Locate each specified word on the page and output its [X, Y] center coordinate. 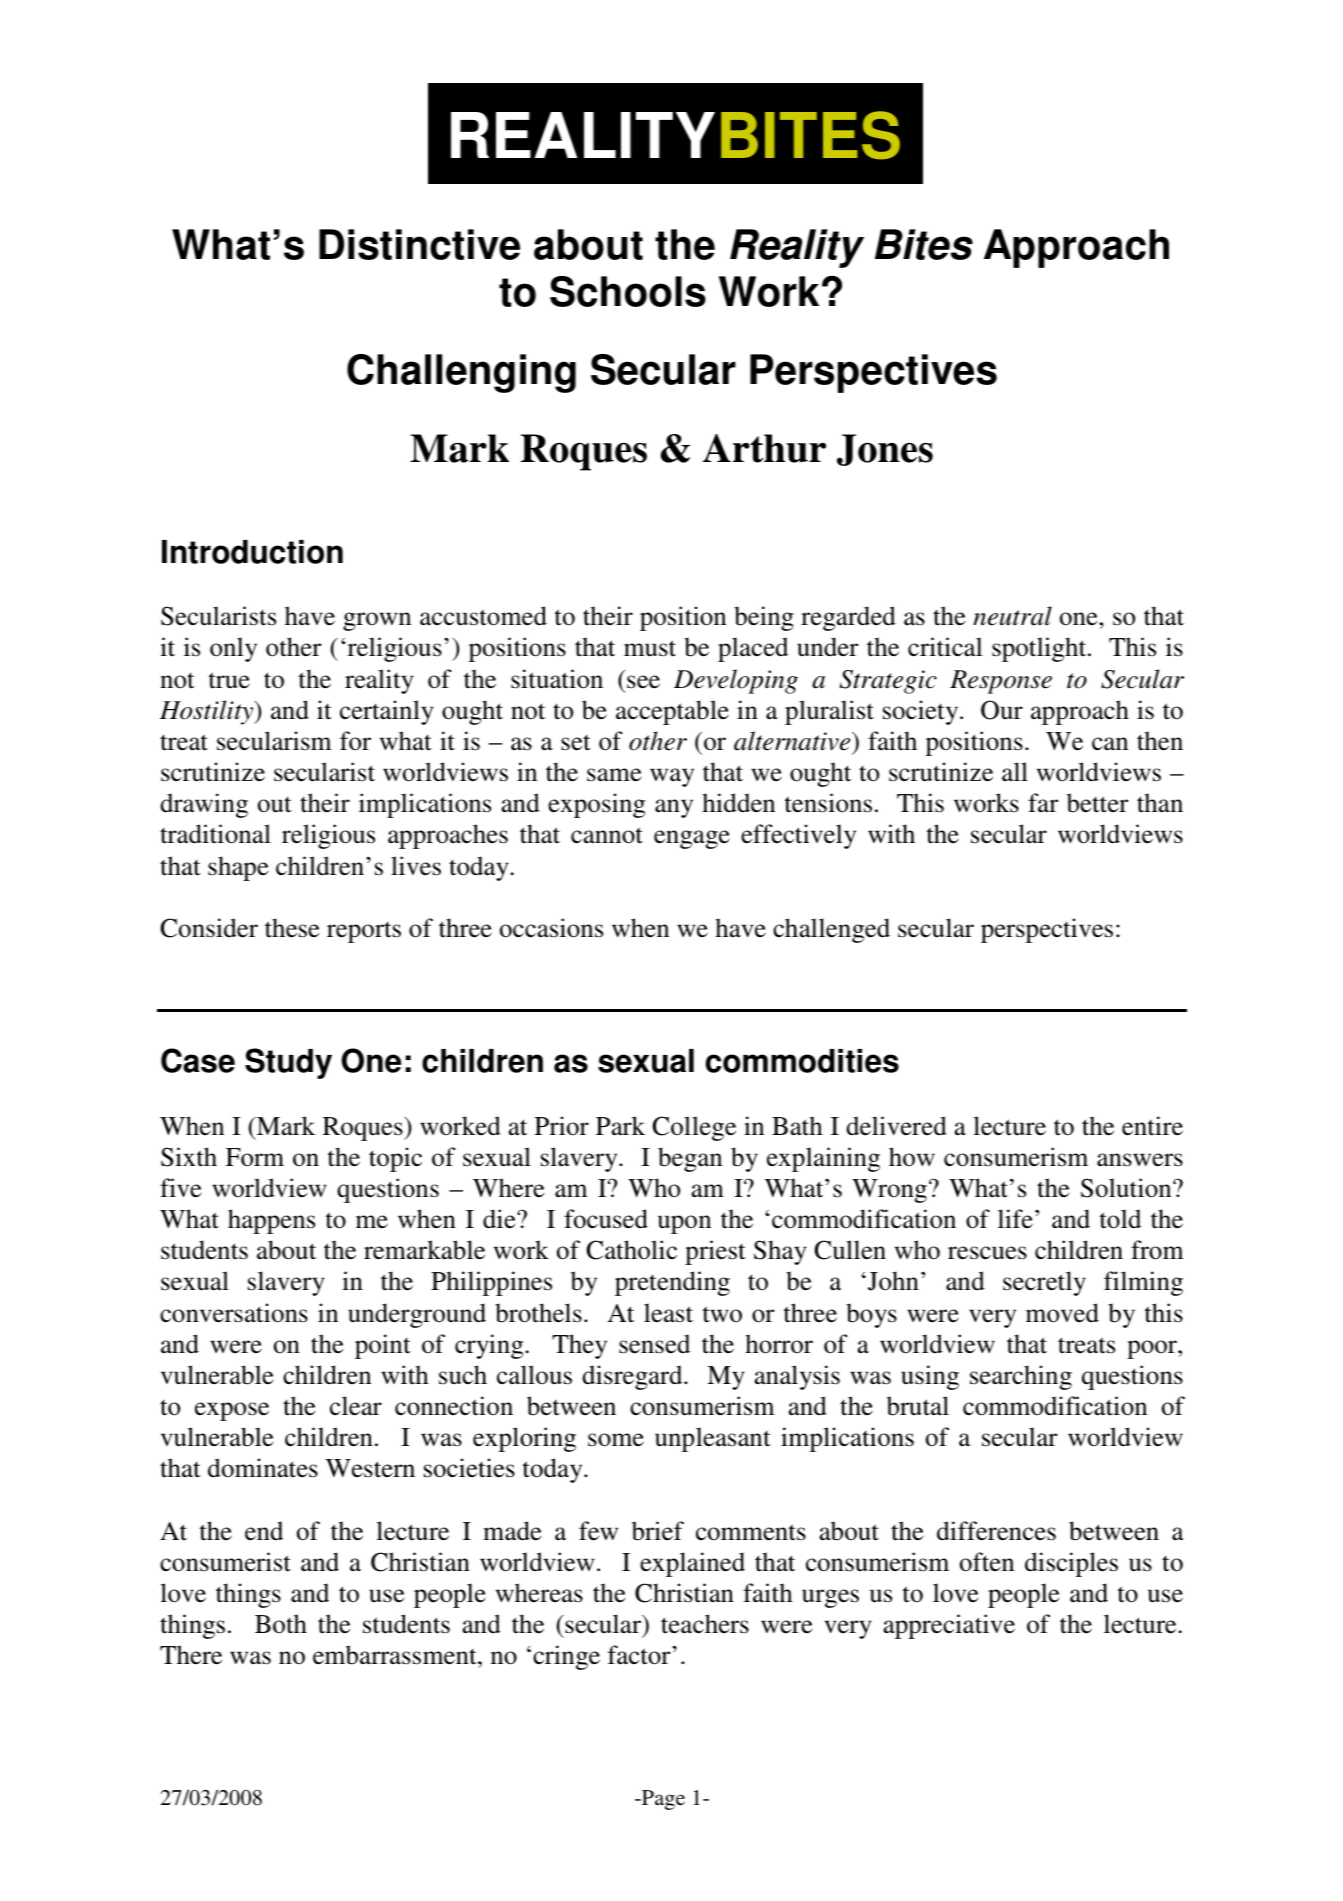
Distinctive [419, 244]
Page [662, 1800]
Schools [628, 291]
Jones [885, 450]
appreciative [949, 1626]
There [191, 1655]
